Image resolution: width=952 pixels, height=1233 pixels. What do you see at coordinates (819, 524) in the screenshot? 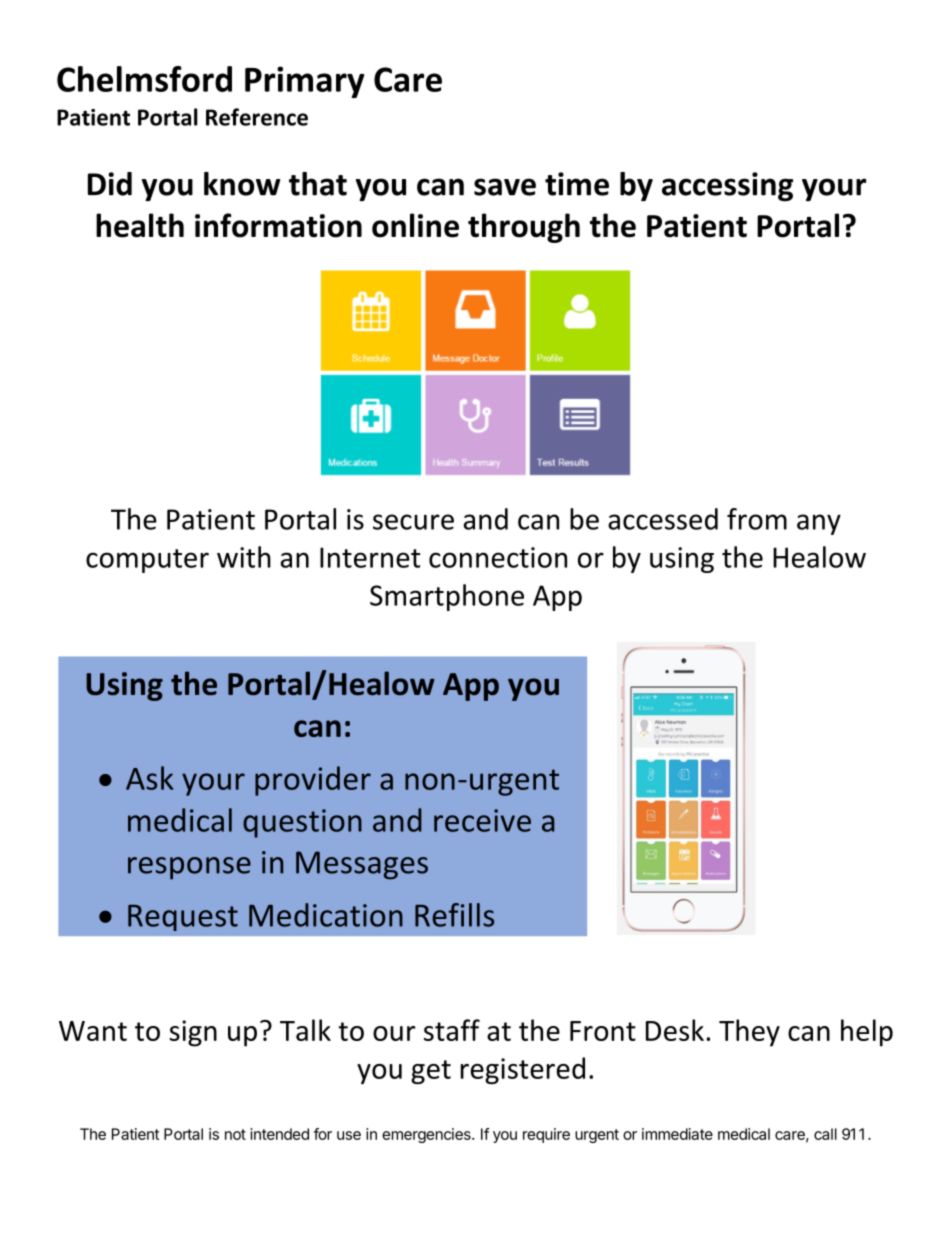
I see `any` at bounding box center [819, 524].
